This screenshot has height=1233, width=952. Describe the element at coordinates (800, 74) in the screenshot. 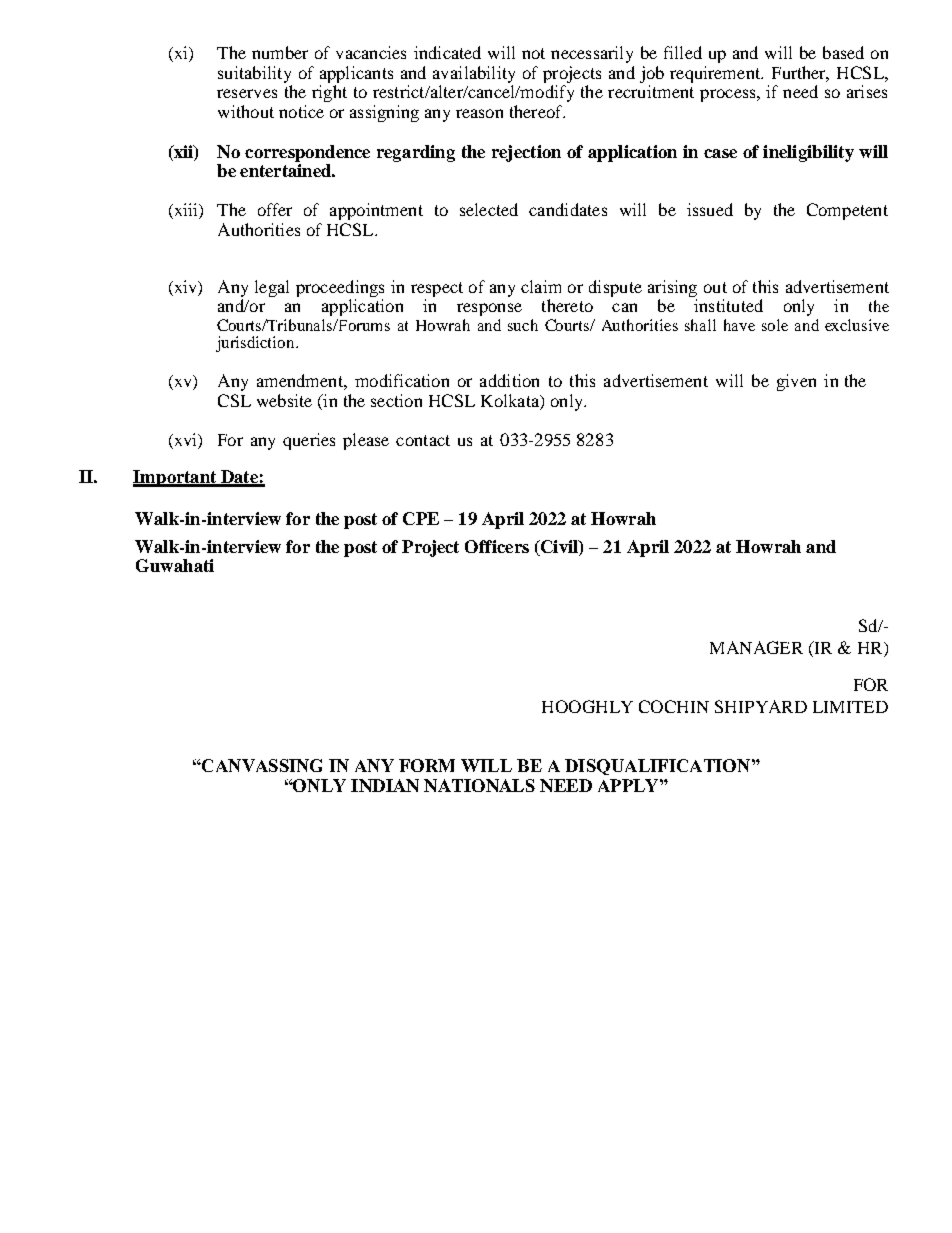

I see `Further` at that location.
